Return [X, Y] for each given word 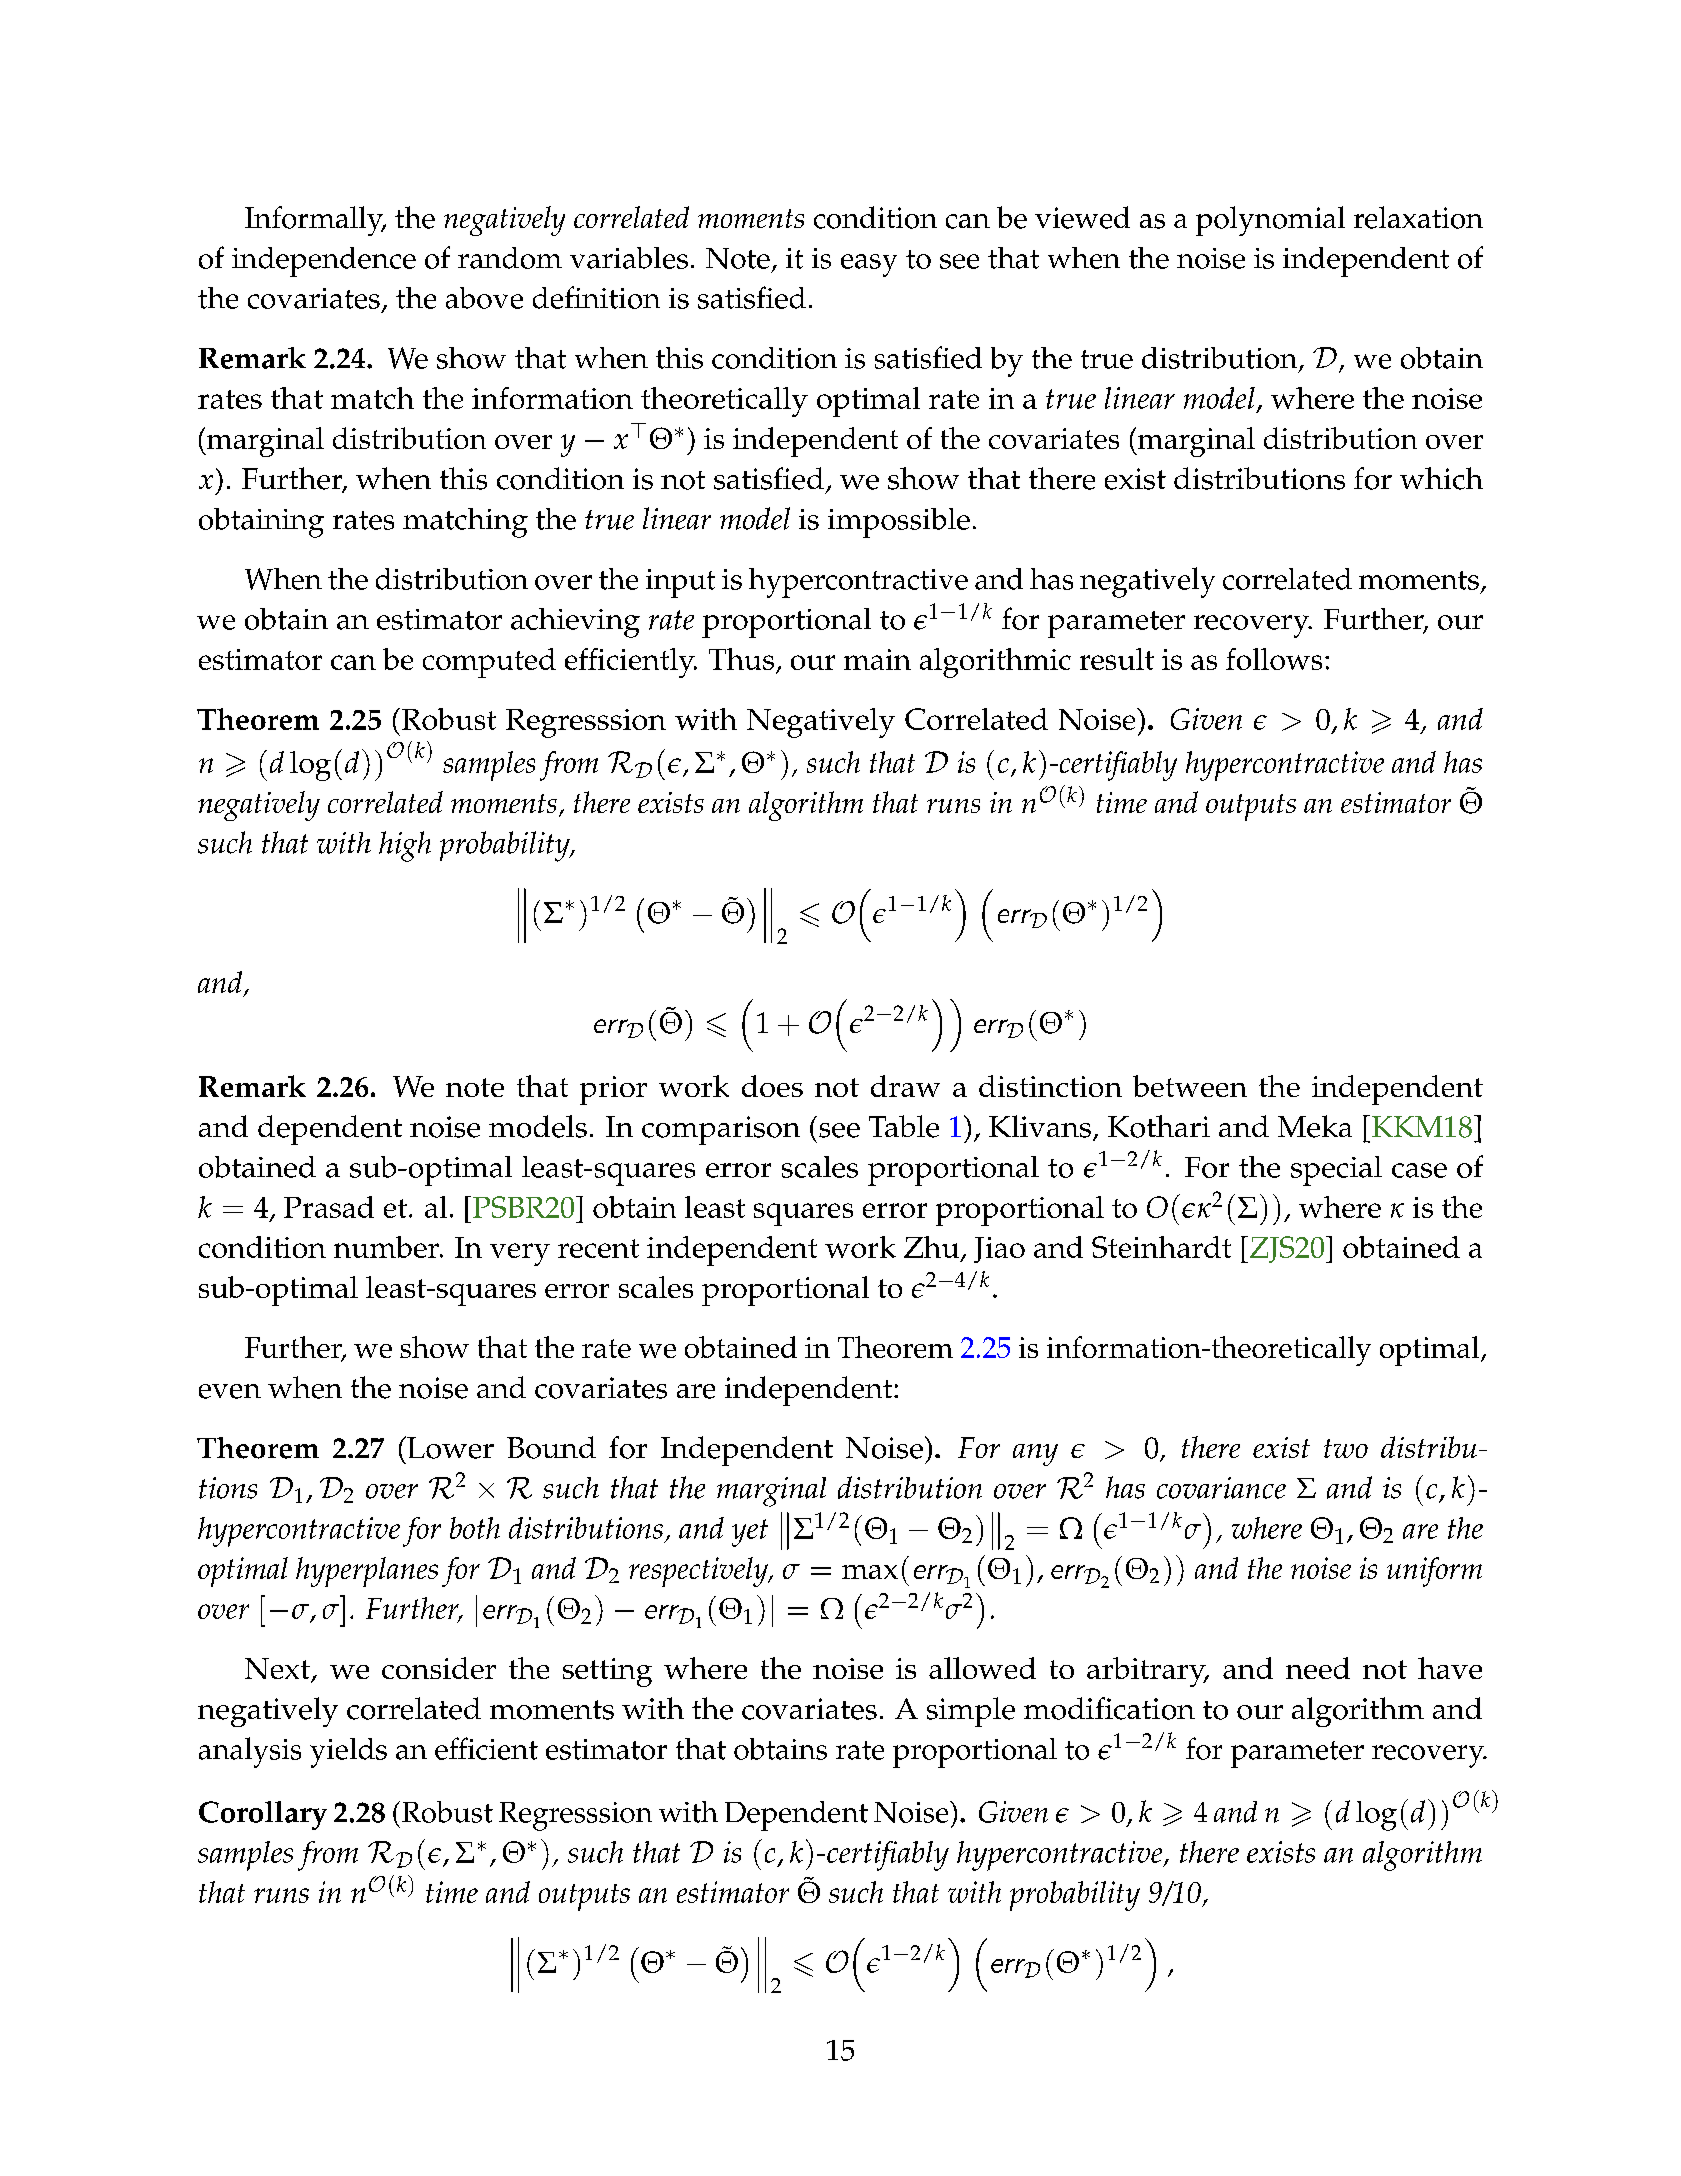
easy [869, 265]
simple [971, 1712]
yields [348, 1753]
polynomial [1270, 221]
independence [324, 262]
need [1318, 1668]
